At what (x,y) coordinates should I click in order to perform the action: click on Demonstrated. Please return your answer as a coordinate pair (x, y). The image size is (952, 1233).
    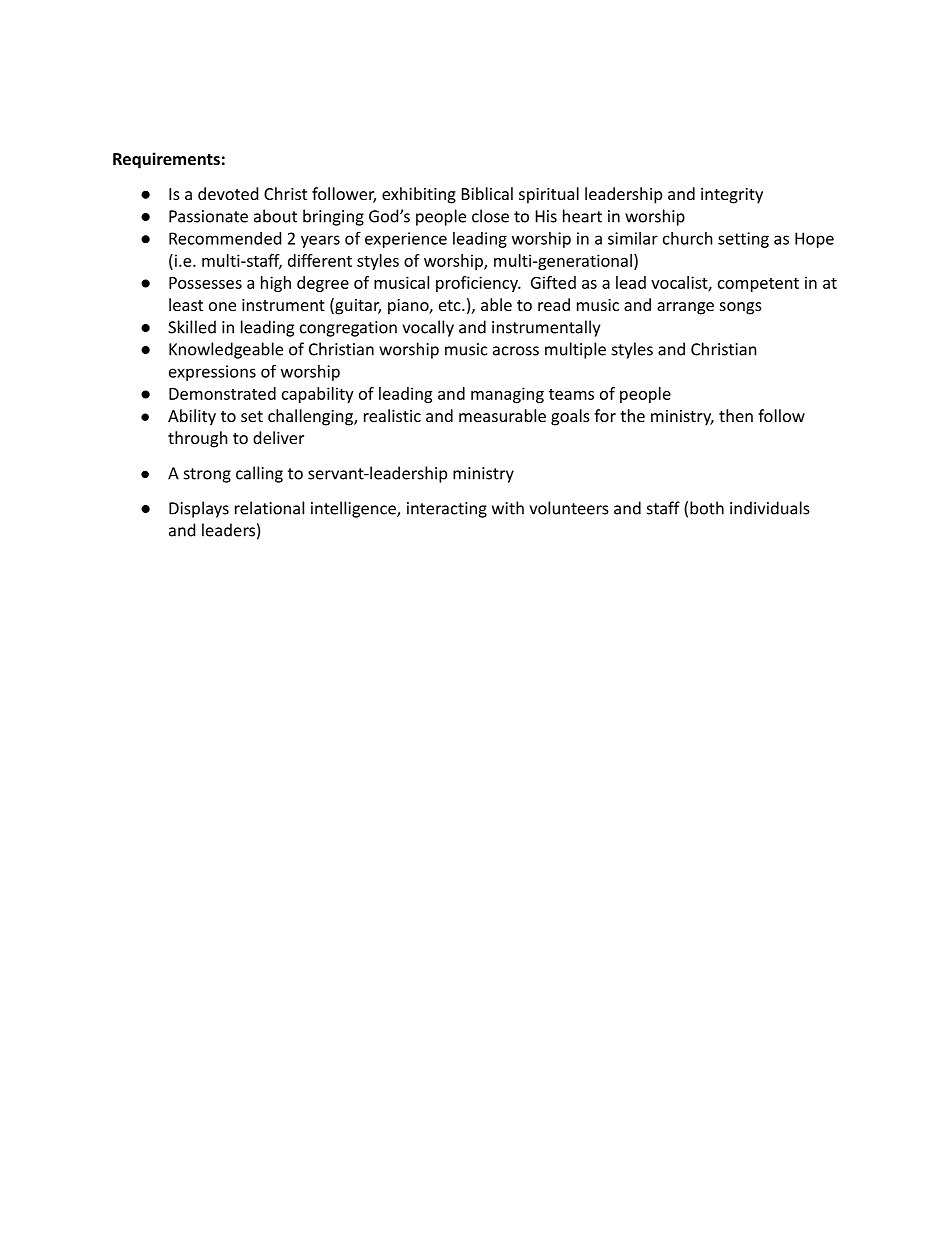
    Looking at the image, I should click on (222, 393).
